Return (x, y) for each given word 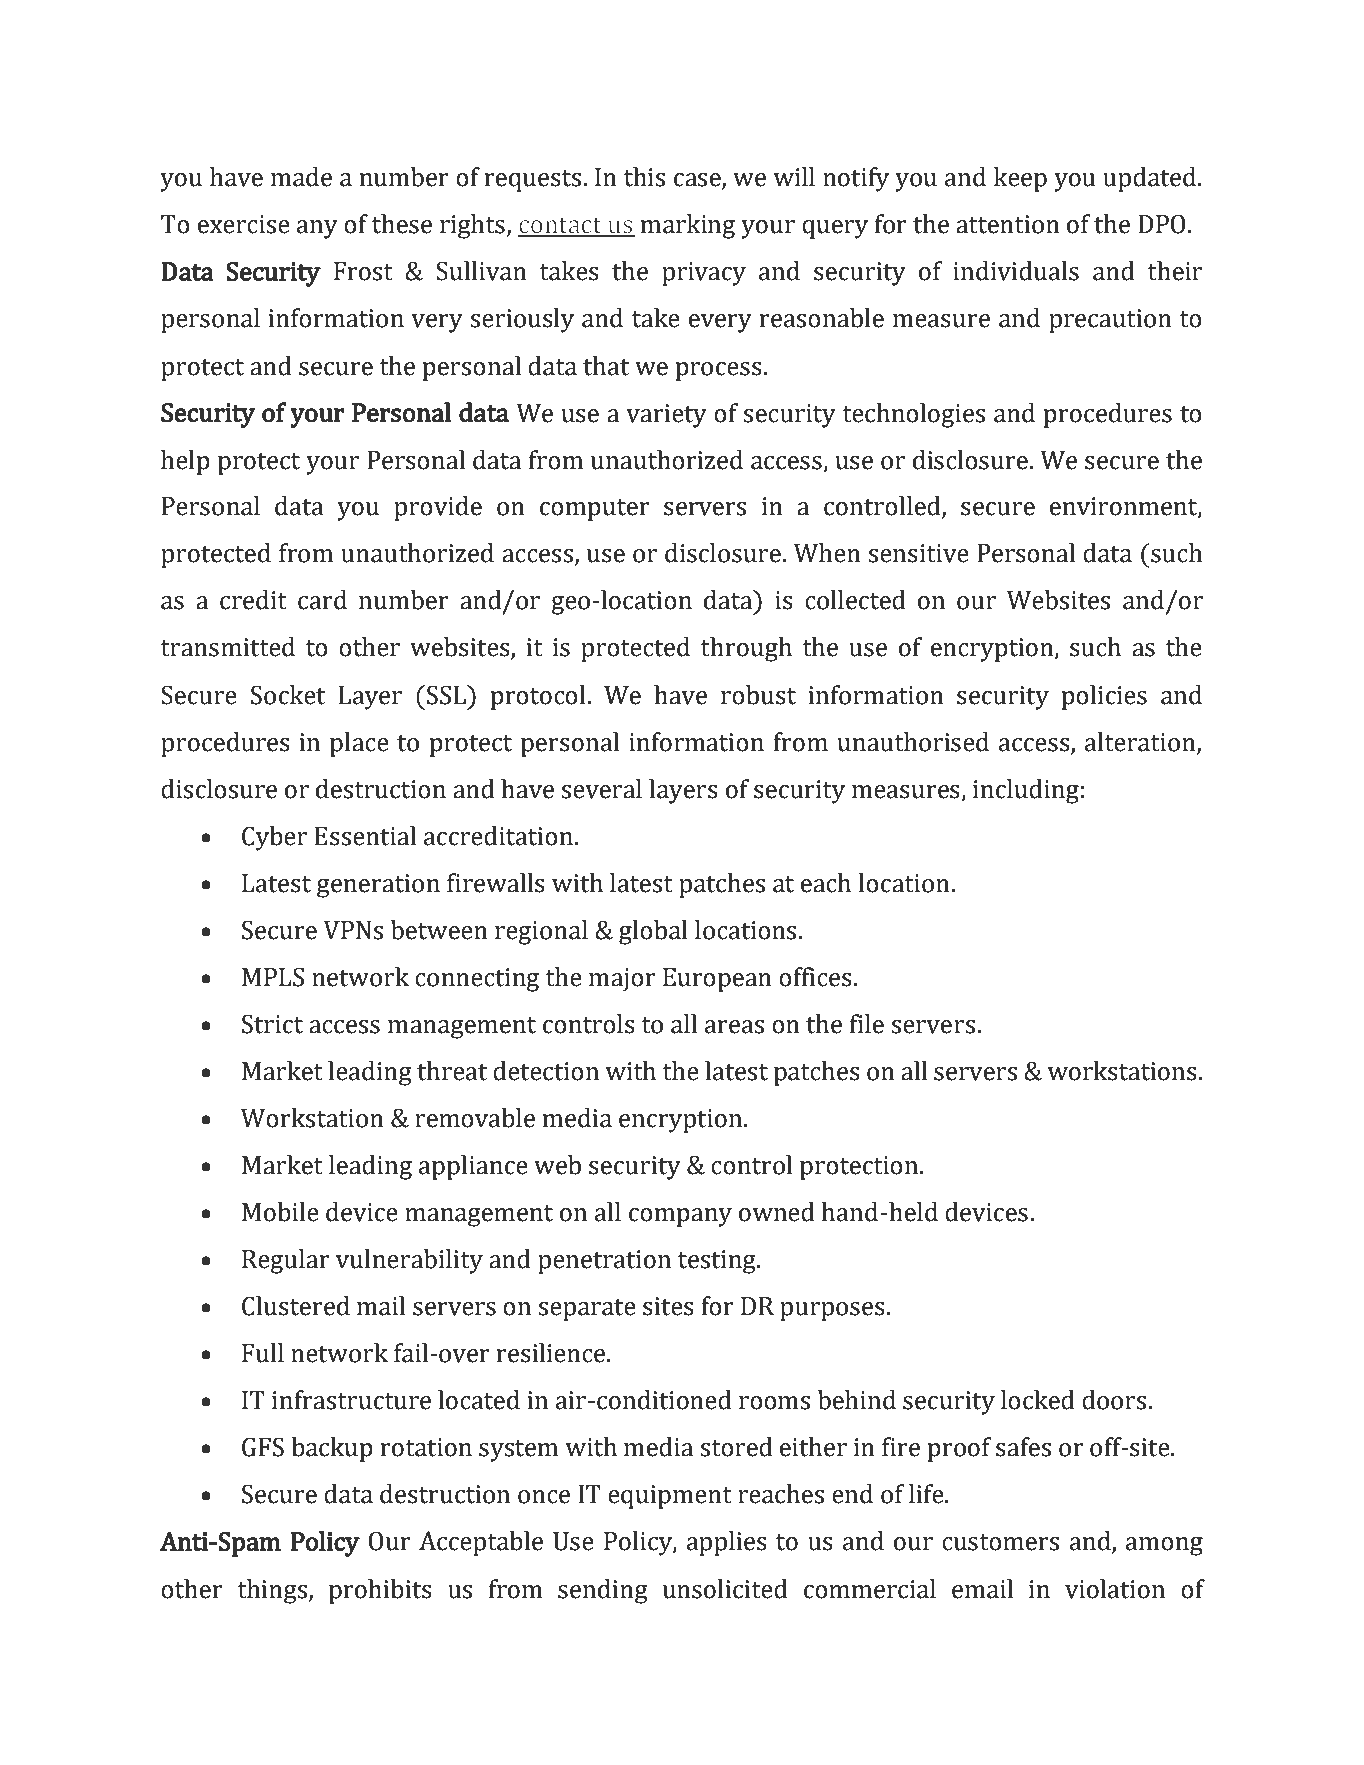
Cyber (274, 838)
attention (1008, 224)
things (272, 1591)
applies (727, 1543)
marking (688, 226)
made (301, 177)
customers (1000, 1542)
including (1026, 791)
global (653, 932)
